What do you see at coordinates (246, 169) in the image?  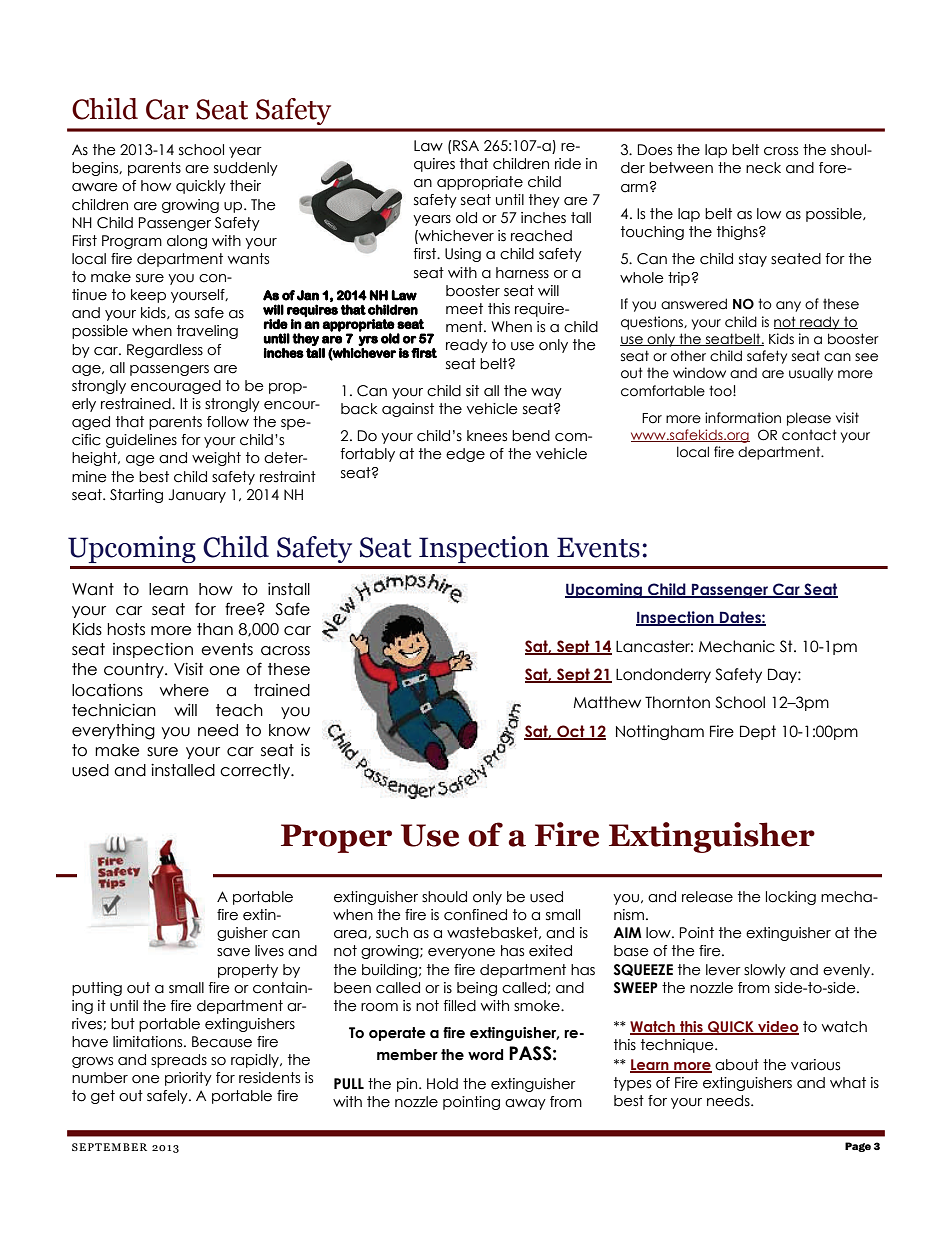 I see `suddenly` at bounding box center [246, 169].
